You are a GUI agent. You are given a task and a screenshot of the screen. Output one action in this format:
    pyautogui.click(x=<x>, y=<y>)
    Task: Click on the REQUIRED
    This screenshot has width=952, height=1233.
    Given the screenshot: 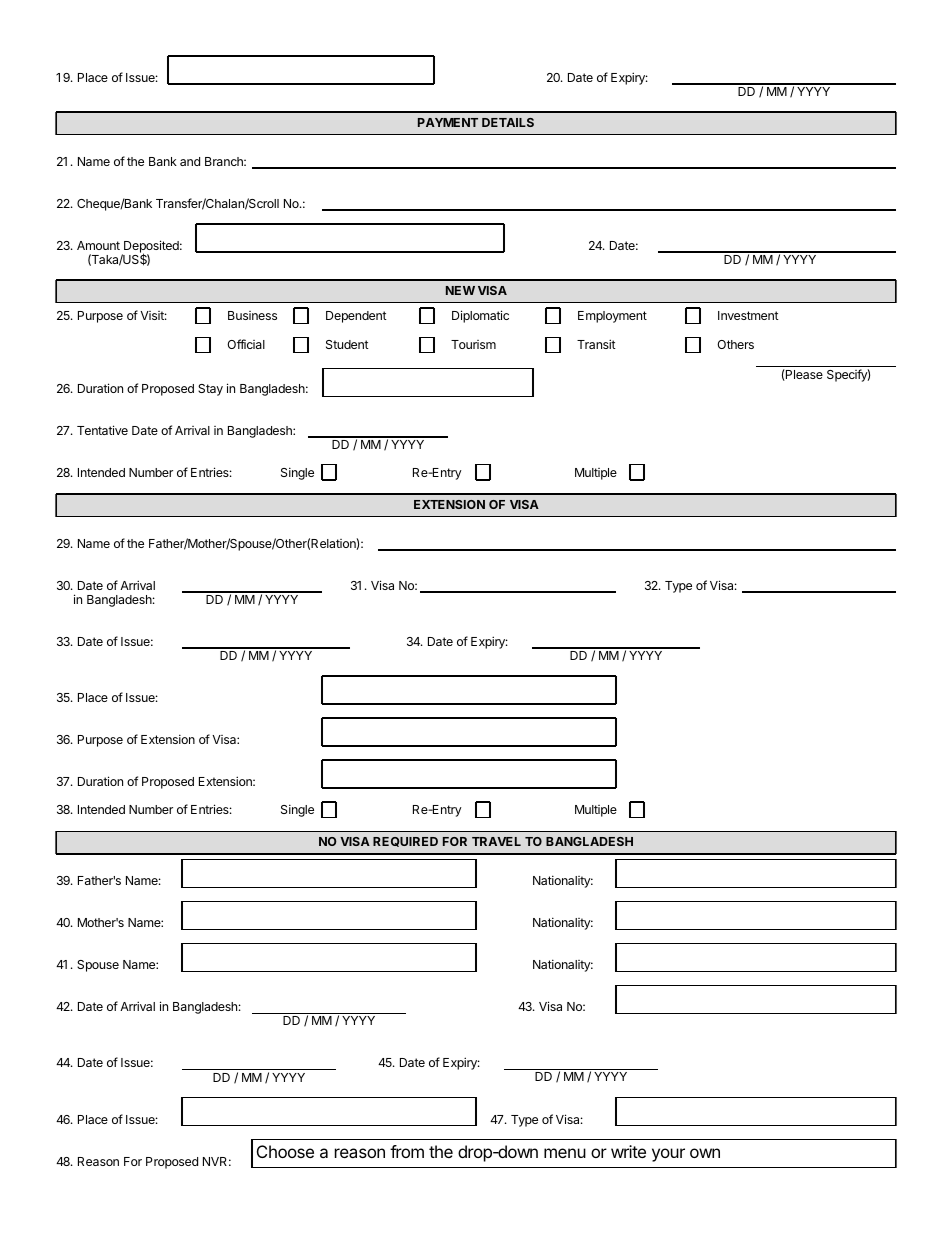 What is the action you would take?
    pyautogui.click(x=405, y=842)
